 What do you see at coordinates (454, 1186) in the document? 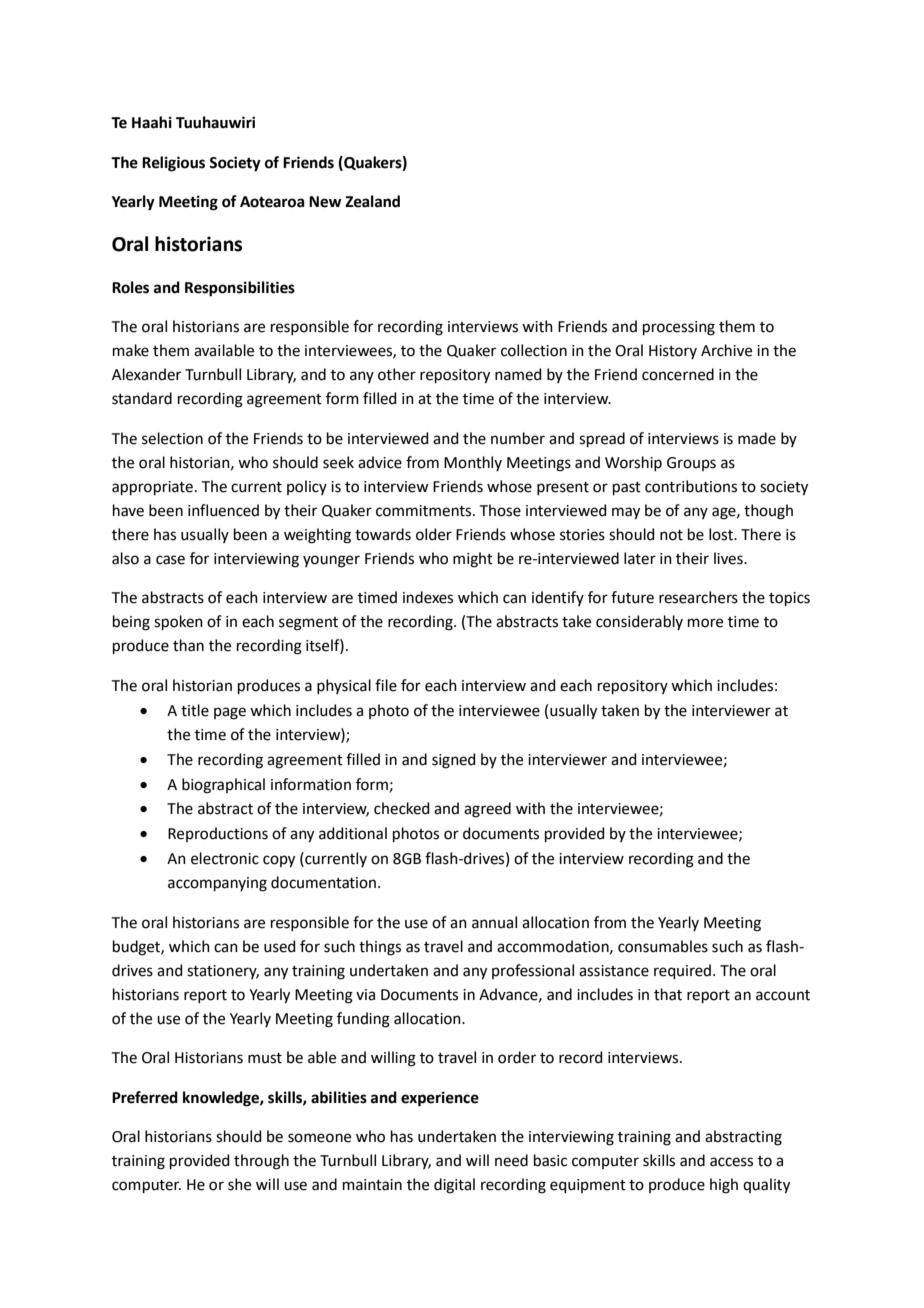
I see `digital` at bounding box center [454, 1186].
